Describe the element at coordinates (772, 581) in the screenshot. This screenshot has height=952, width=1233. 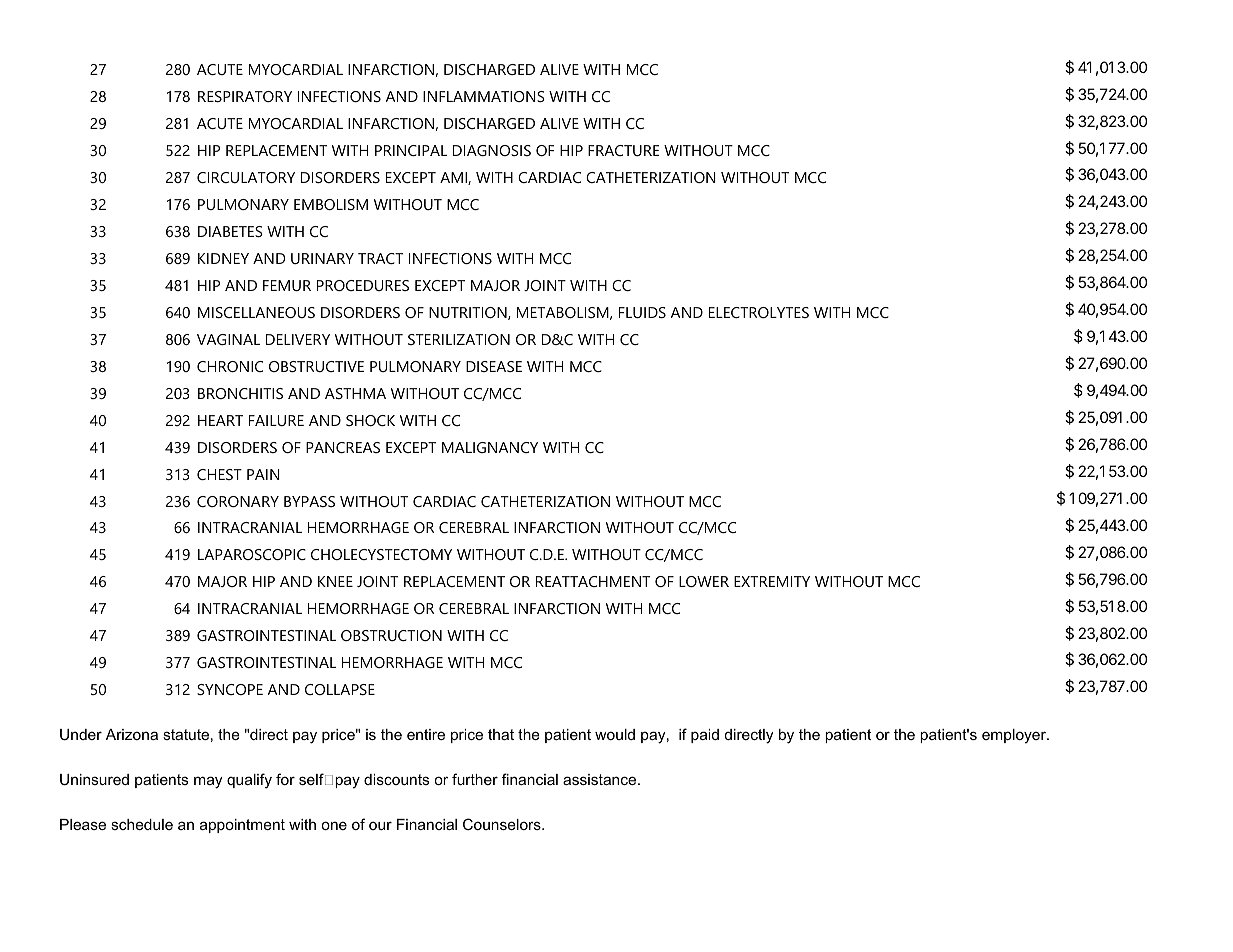
I see `EXTREMITY` at that location.
